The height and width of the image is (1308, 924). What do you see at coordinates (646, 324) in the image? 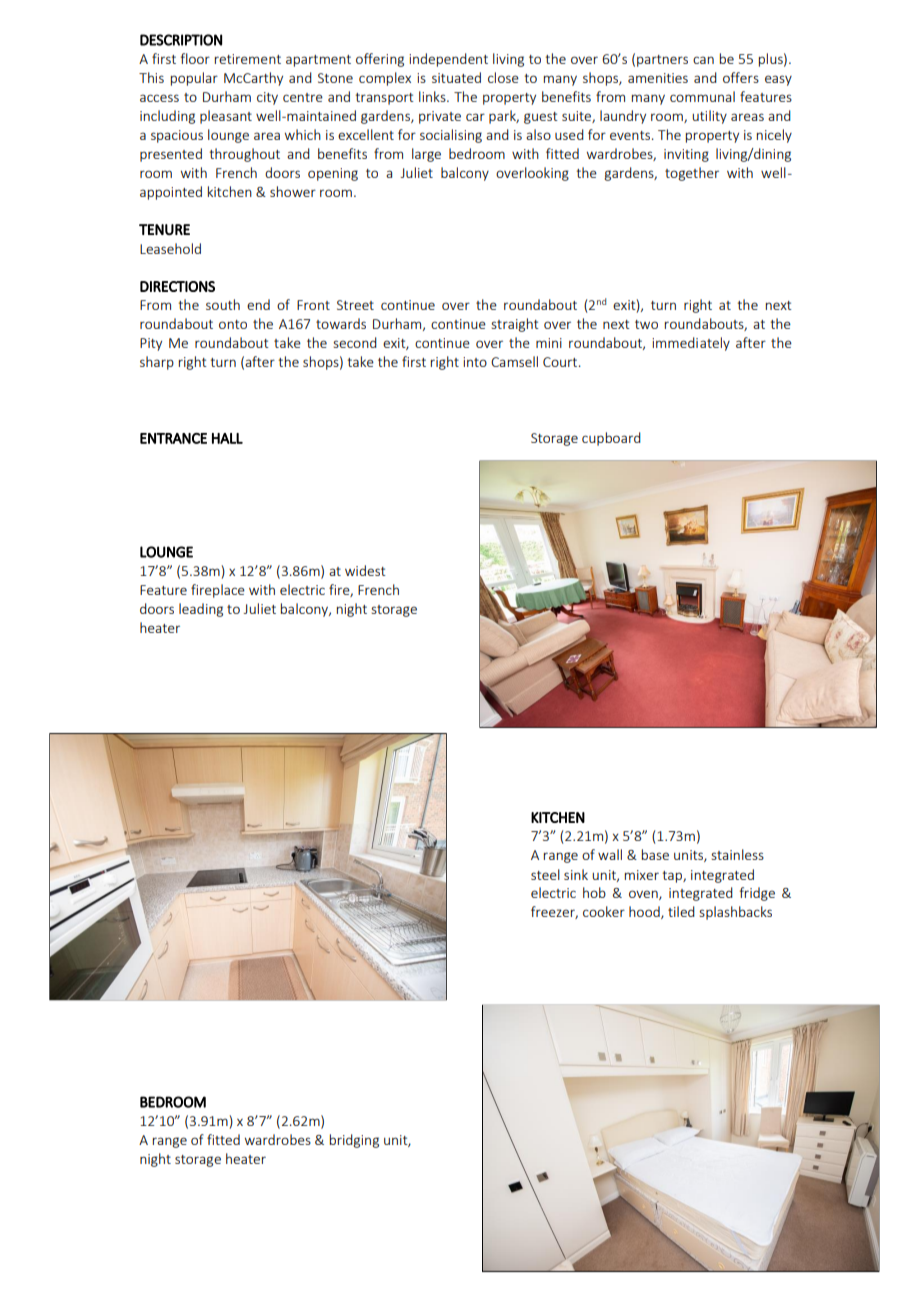
I see `two` at bounding box center [646, 324].
